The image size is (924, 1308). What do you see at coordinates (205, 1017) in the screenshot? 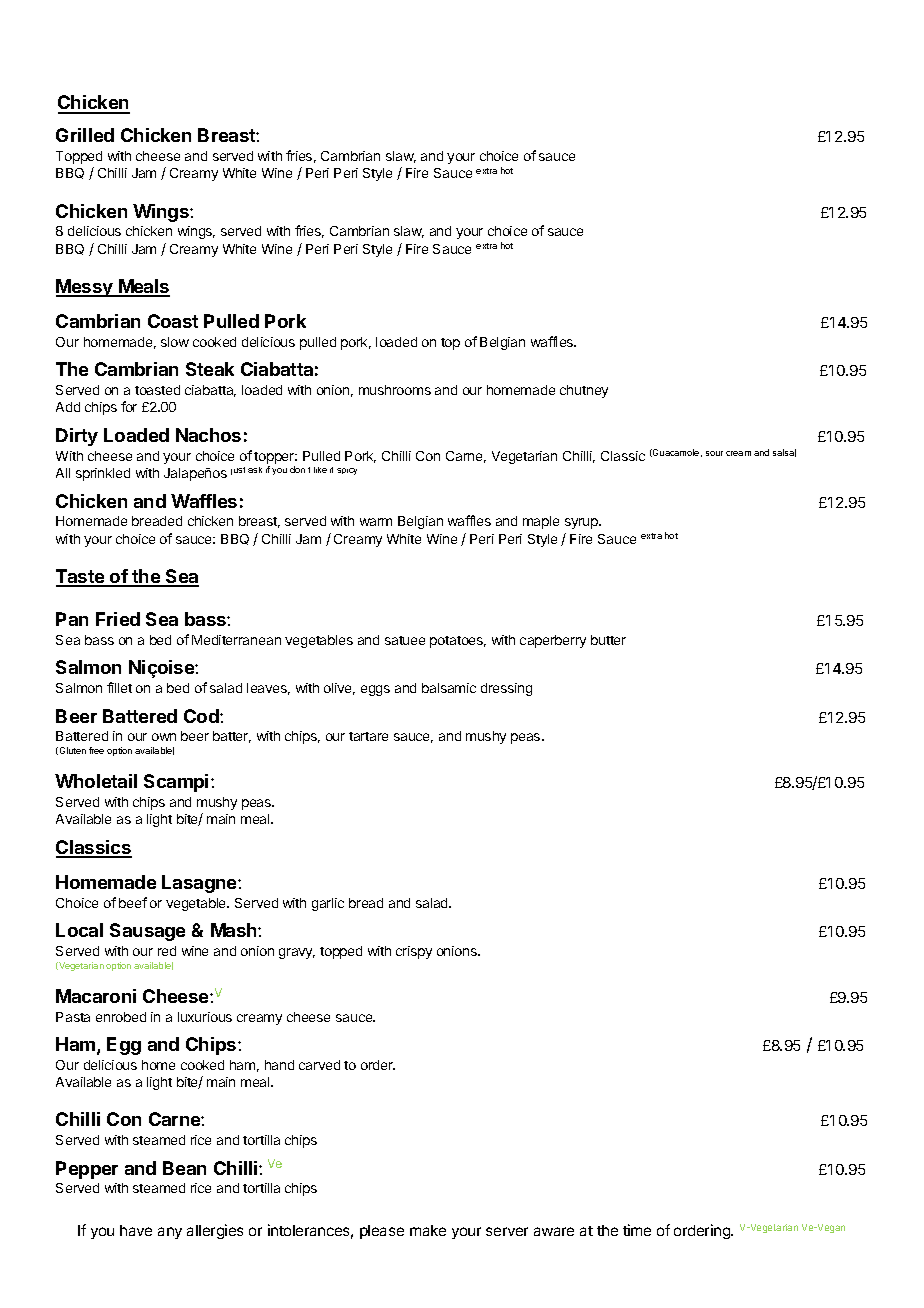
I see `luxurious` at bounding box center [205, 1017].
